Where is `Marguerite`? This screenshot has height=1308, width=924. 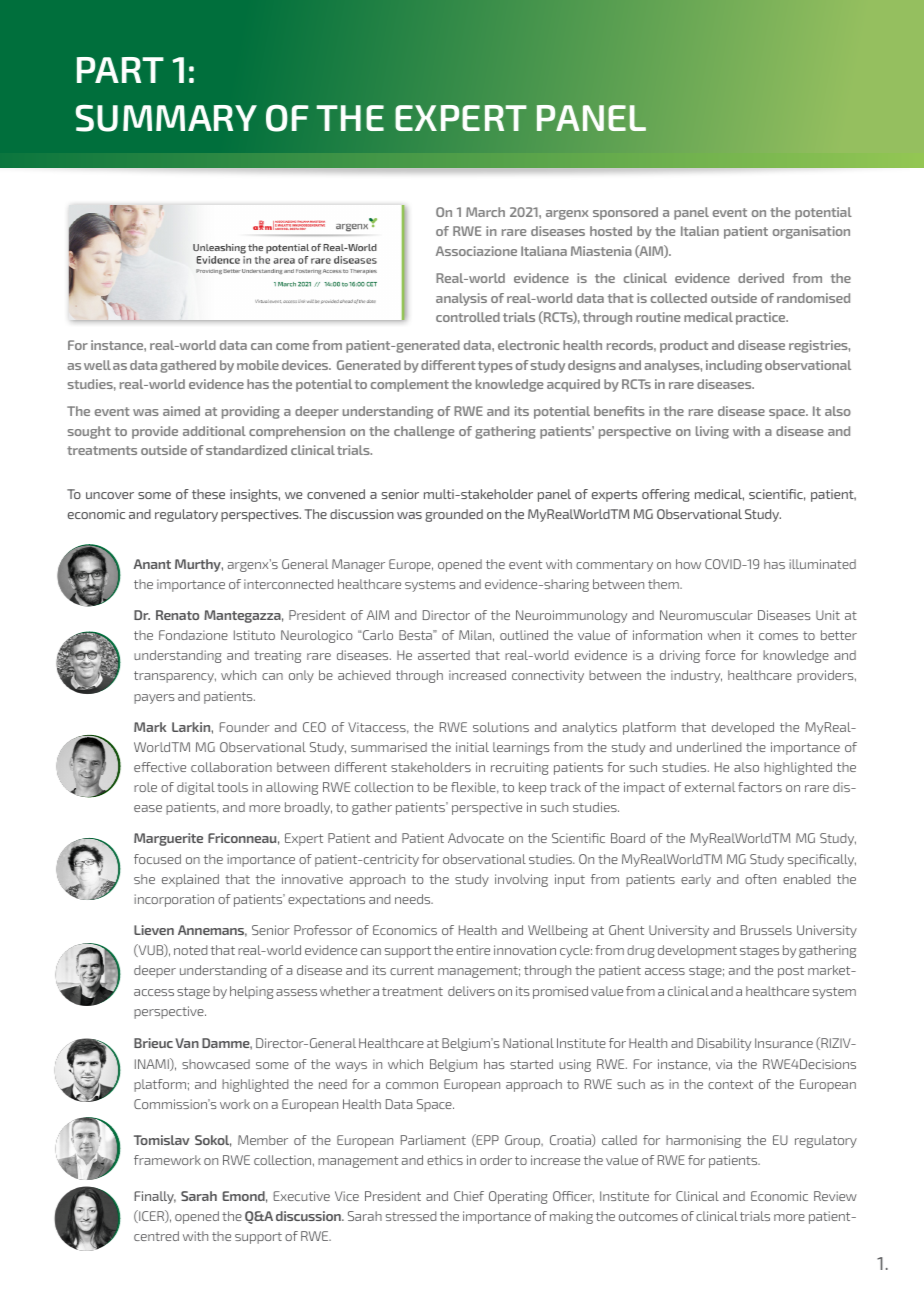 Marguerite is located at coordinates (168, 839).
